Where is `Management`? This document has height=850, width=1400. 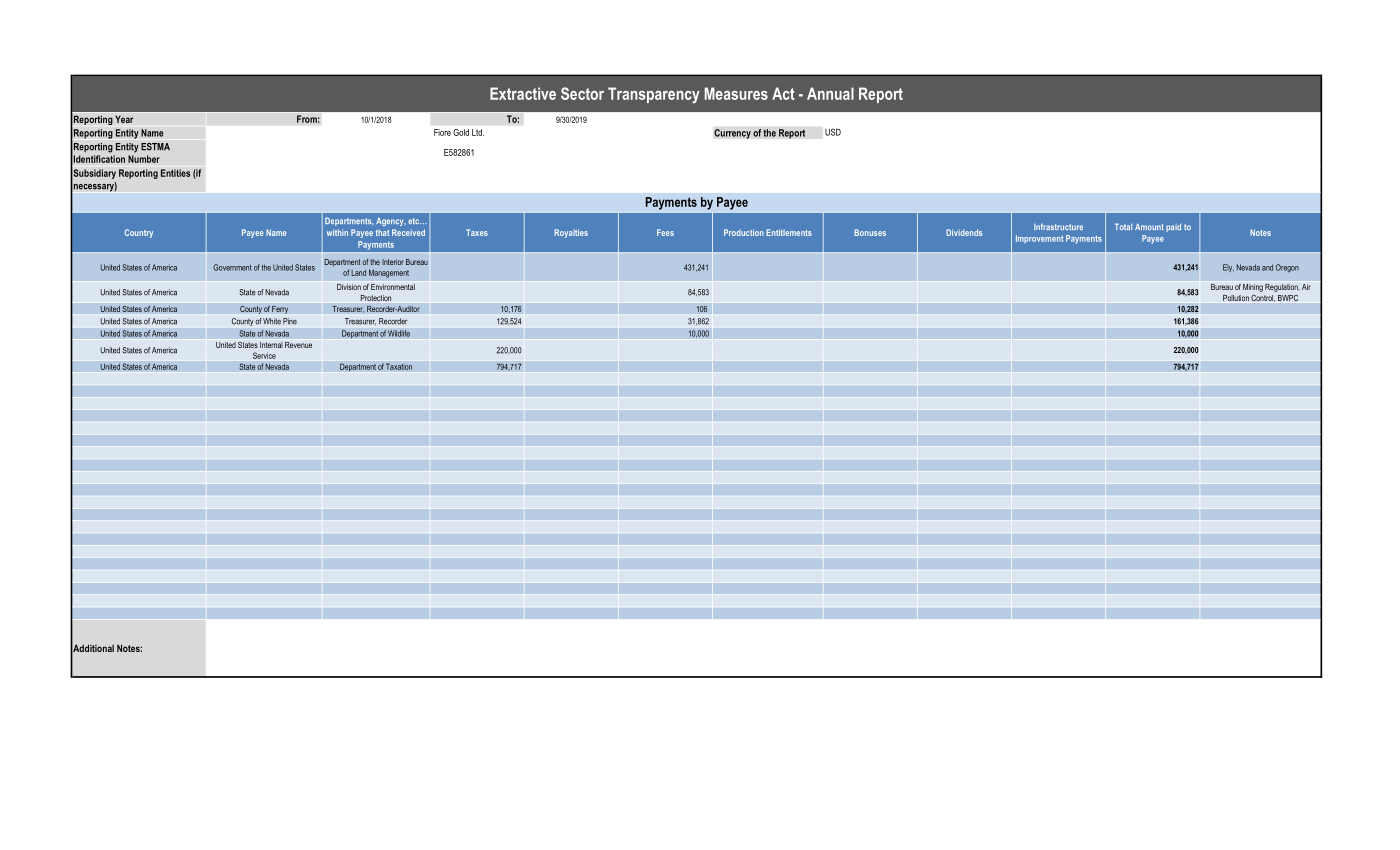
Management is located at coordinates (389, 273).
